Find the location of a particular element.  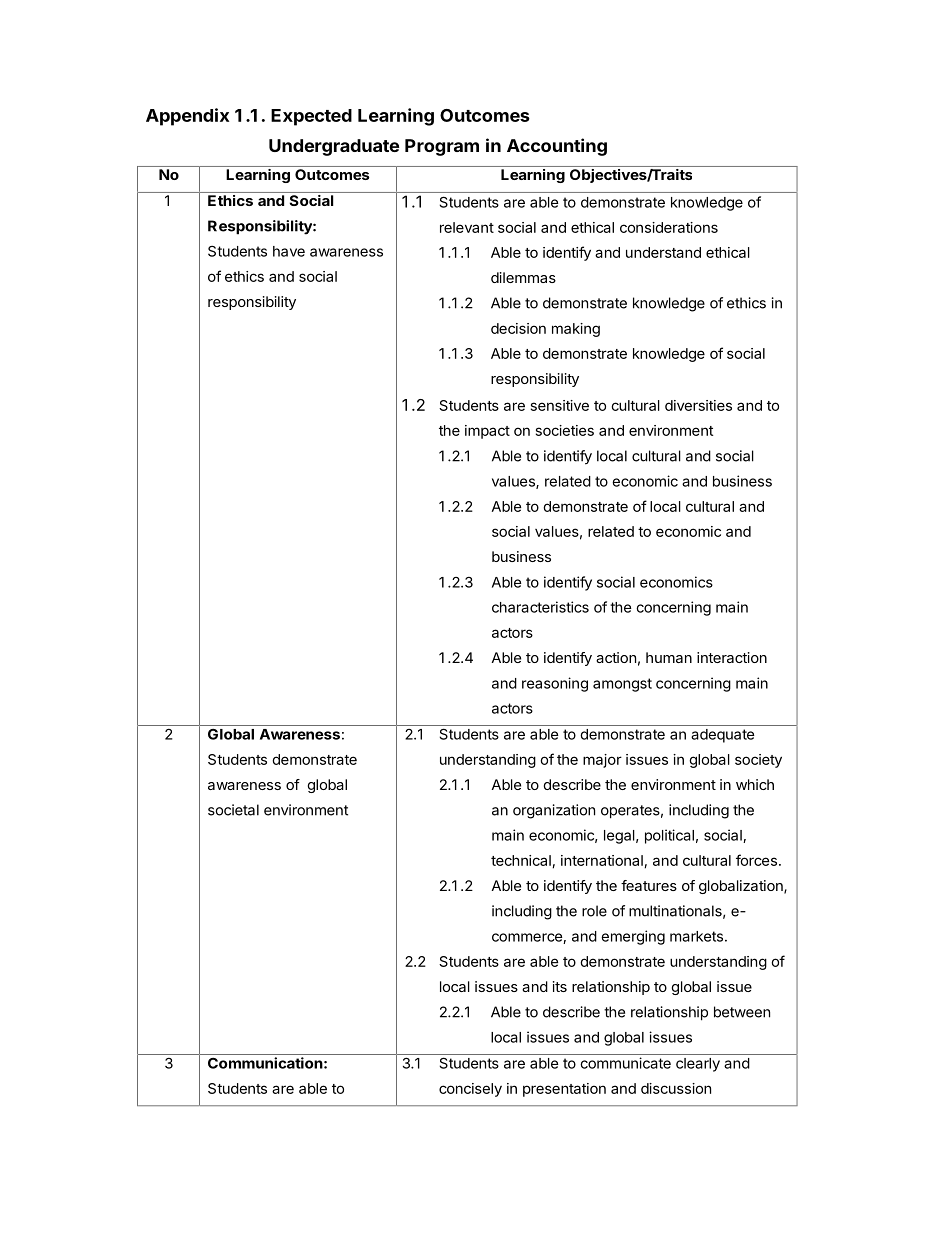

Expected is located at coordinates (311, 117).
